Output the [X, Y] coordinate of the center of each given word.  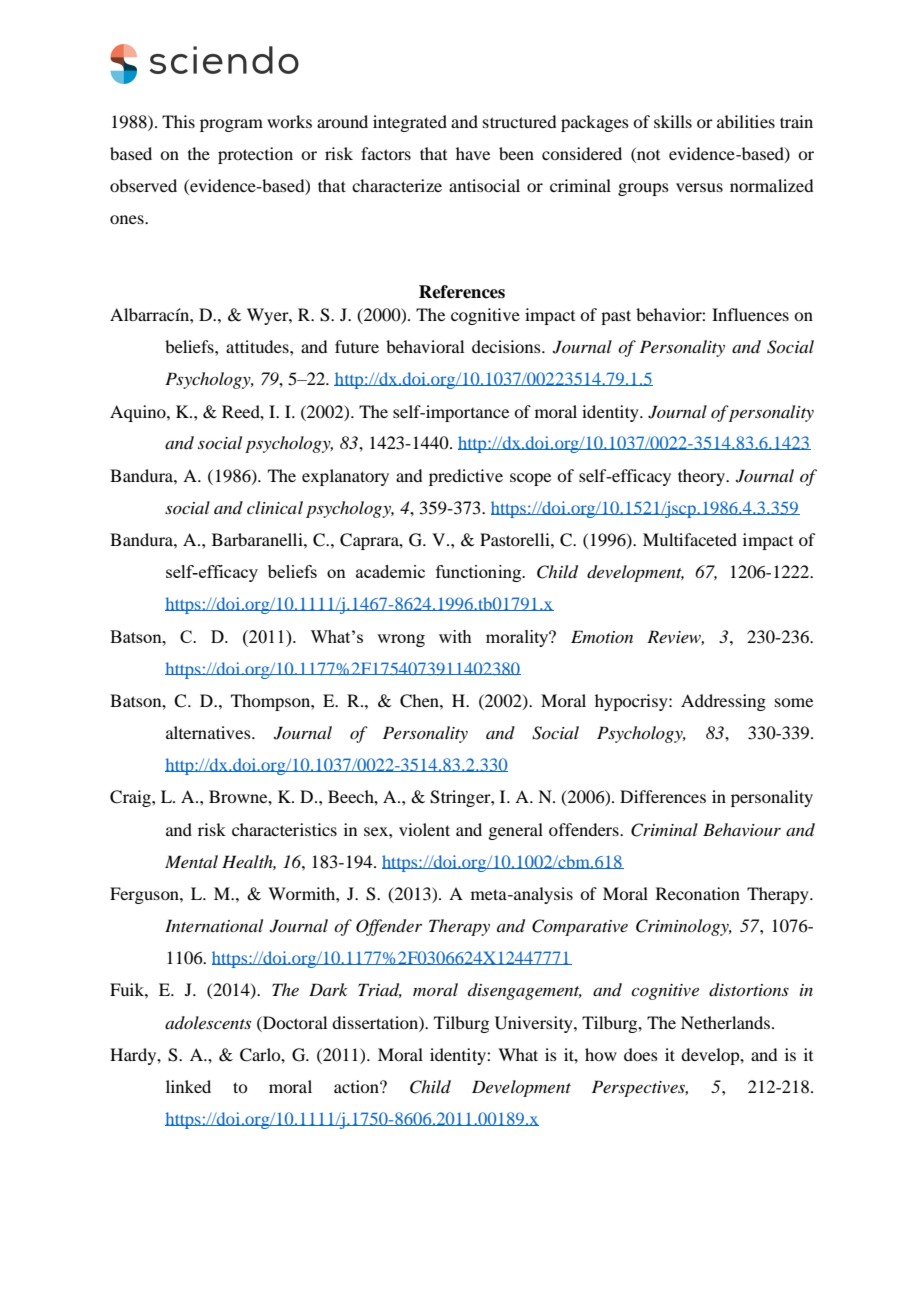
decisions [507, 346]
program [231, 125]
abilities [746, 121]
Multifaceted [690, 539]
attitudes [258, 346]
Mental [191, 861]
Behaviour [742, 829]
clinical [275, 507]
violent [424, 829]
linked [188, 1086]
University [535, 1024]
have [473, 153]
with [455, 636]
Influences [750, 314]
